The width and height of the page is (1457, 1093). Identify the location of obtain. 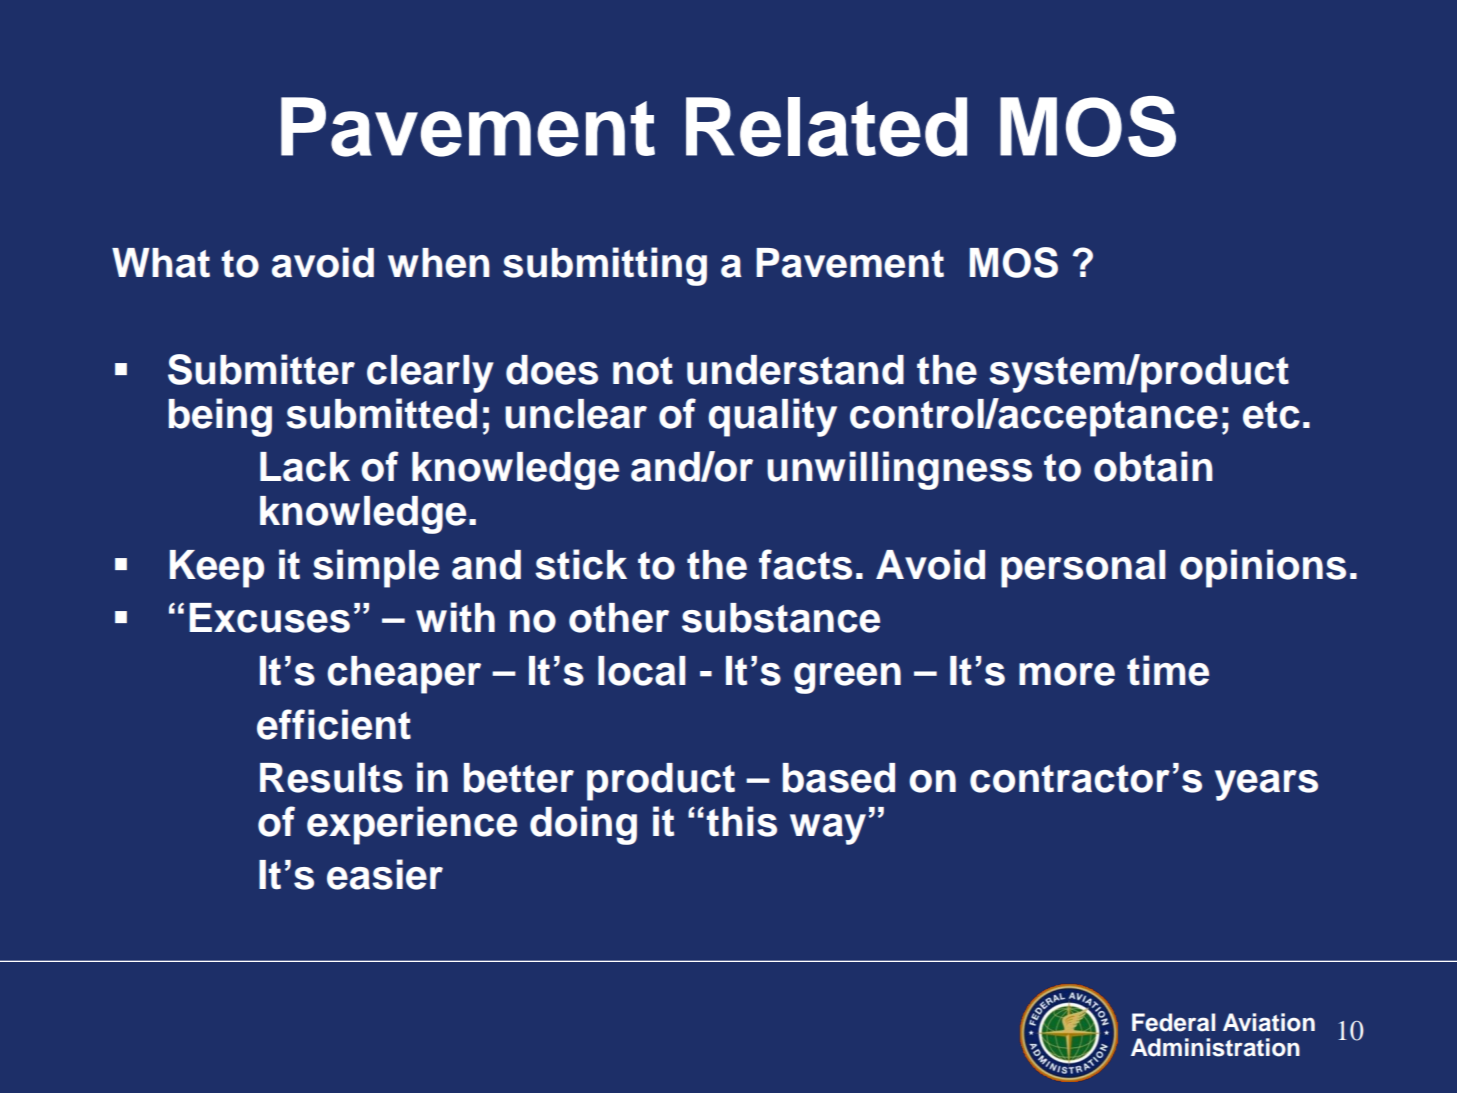
(1153, 466).
